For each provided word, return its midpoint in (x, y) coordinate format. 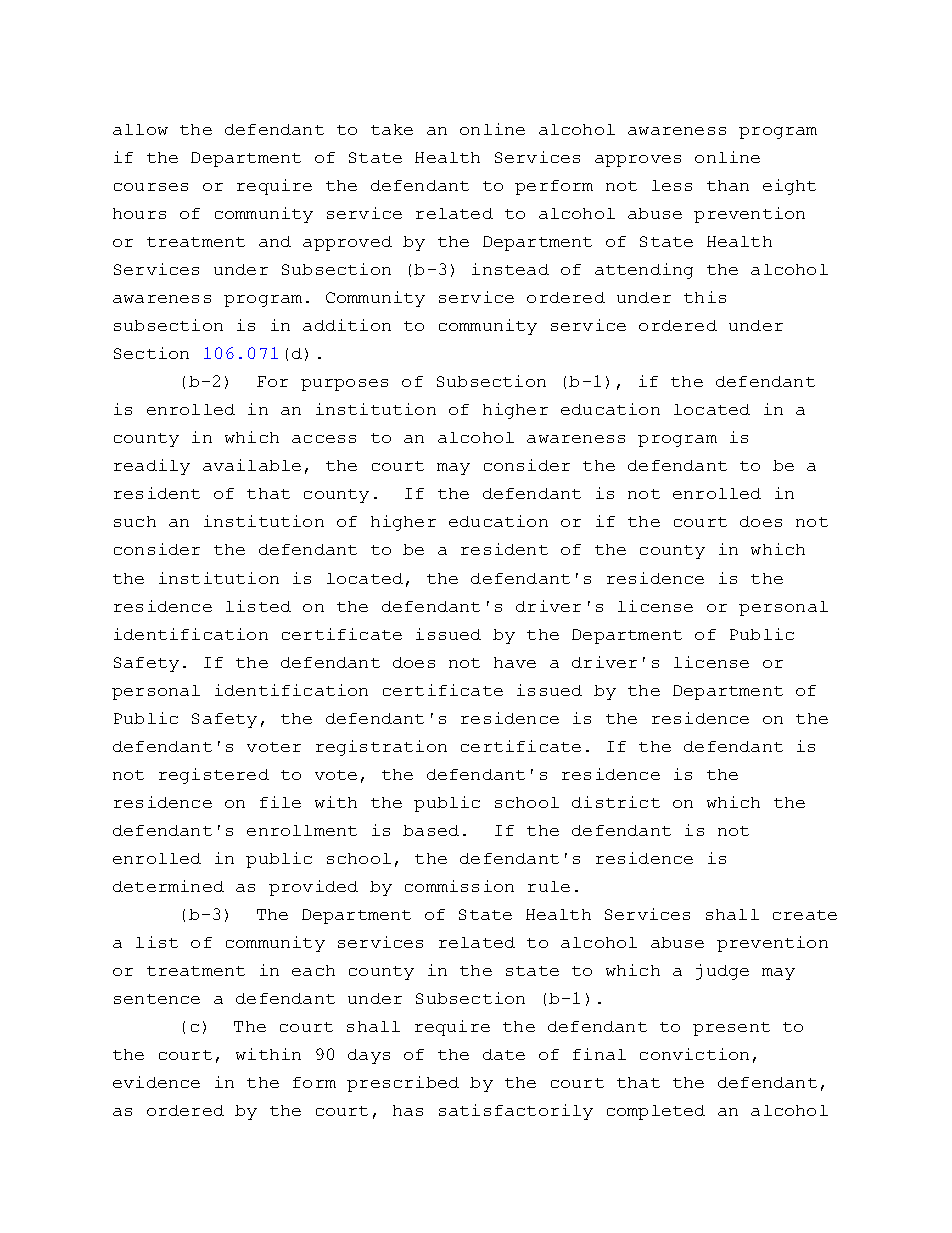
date (504, 1054)
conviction (694, 1054)
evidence (156, 1082)
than (728, 185)
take (392, 129)
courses (151, 187)
